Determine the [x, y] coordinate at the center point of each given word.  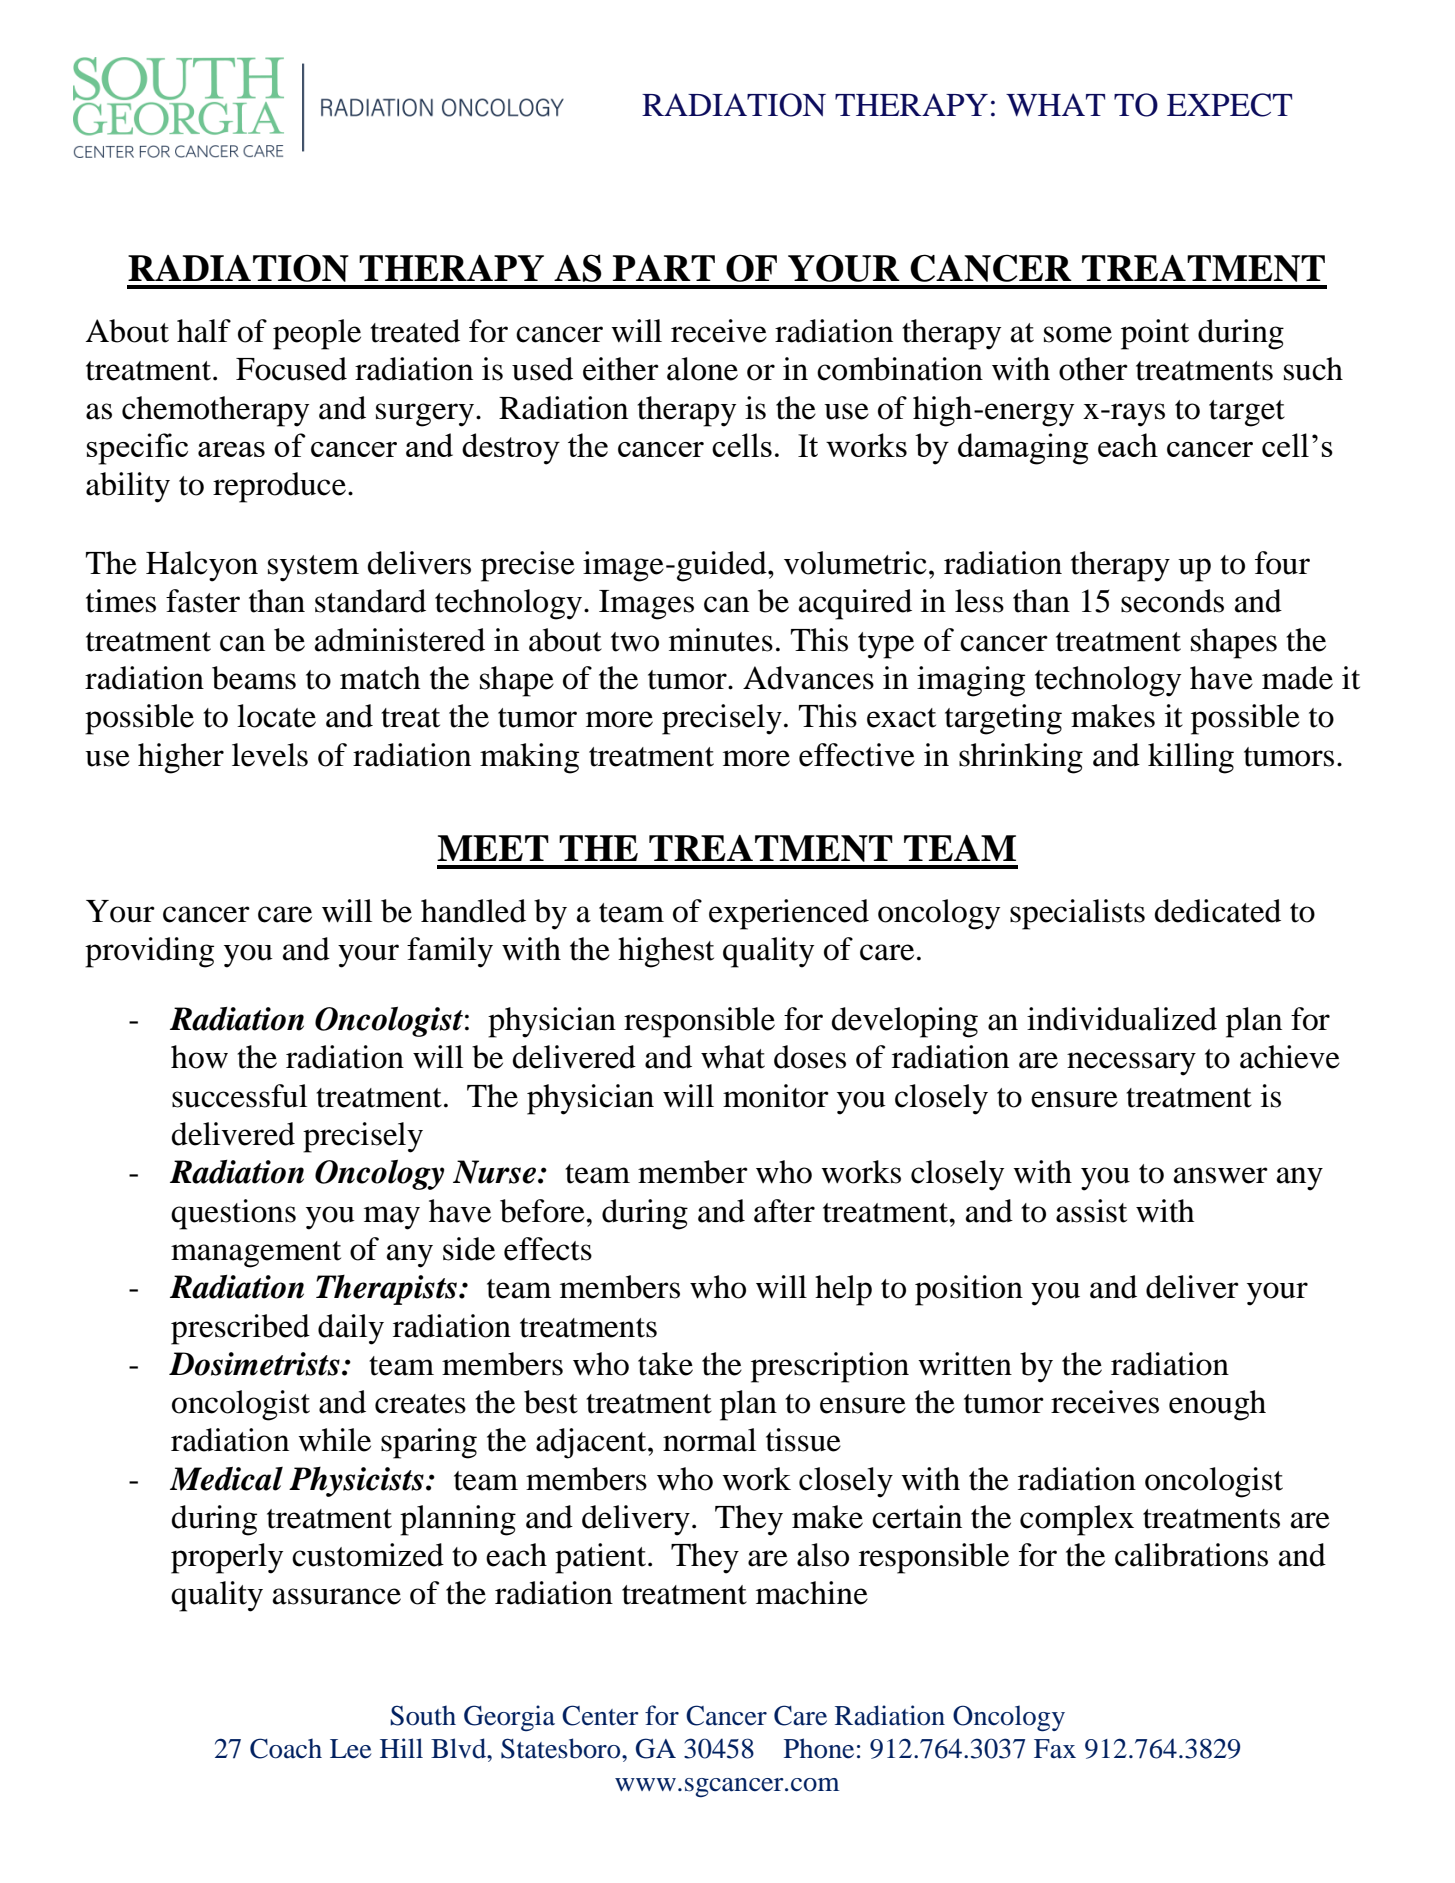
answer [1221, 1175]
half [204, 331]
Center [600, 1715]
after [784, 1211]
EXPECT [1229, 105]
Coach [286, 1748]
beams [254, 678]
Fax [1055, 1749]
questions [233, 1214]
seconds [1172, 601]
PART [664, 268]
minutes [721, 640]
